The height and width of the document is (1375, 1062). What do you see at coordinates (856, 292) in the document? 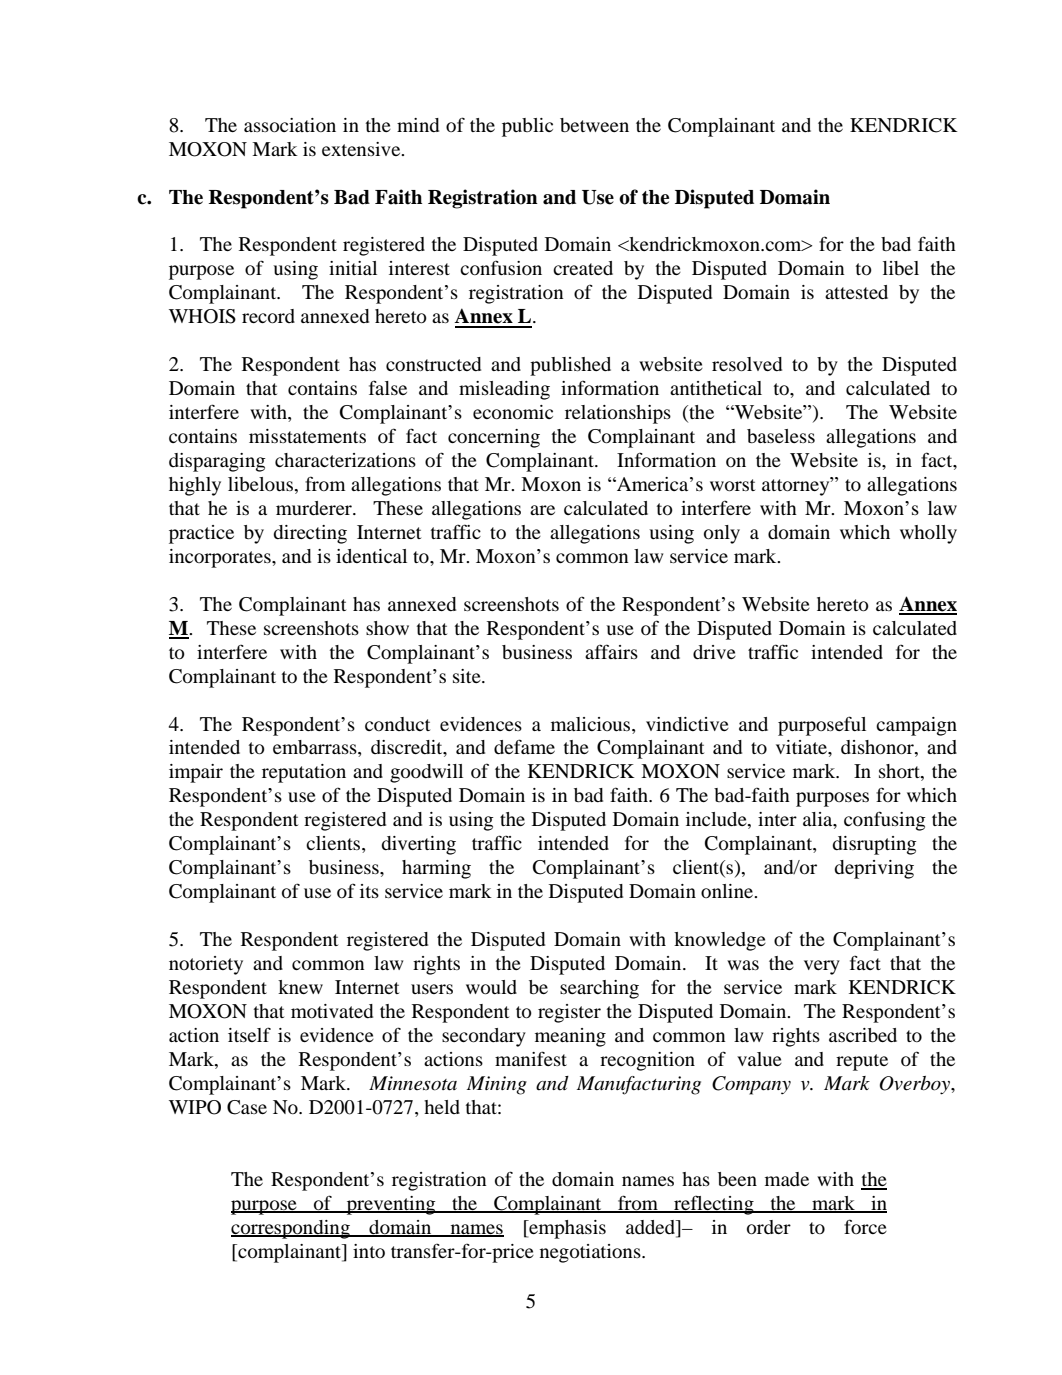
I see `attested` at bounding box center [856, 292].
